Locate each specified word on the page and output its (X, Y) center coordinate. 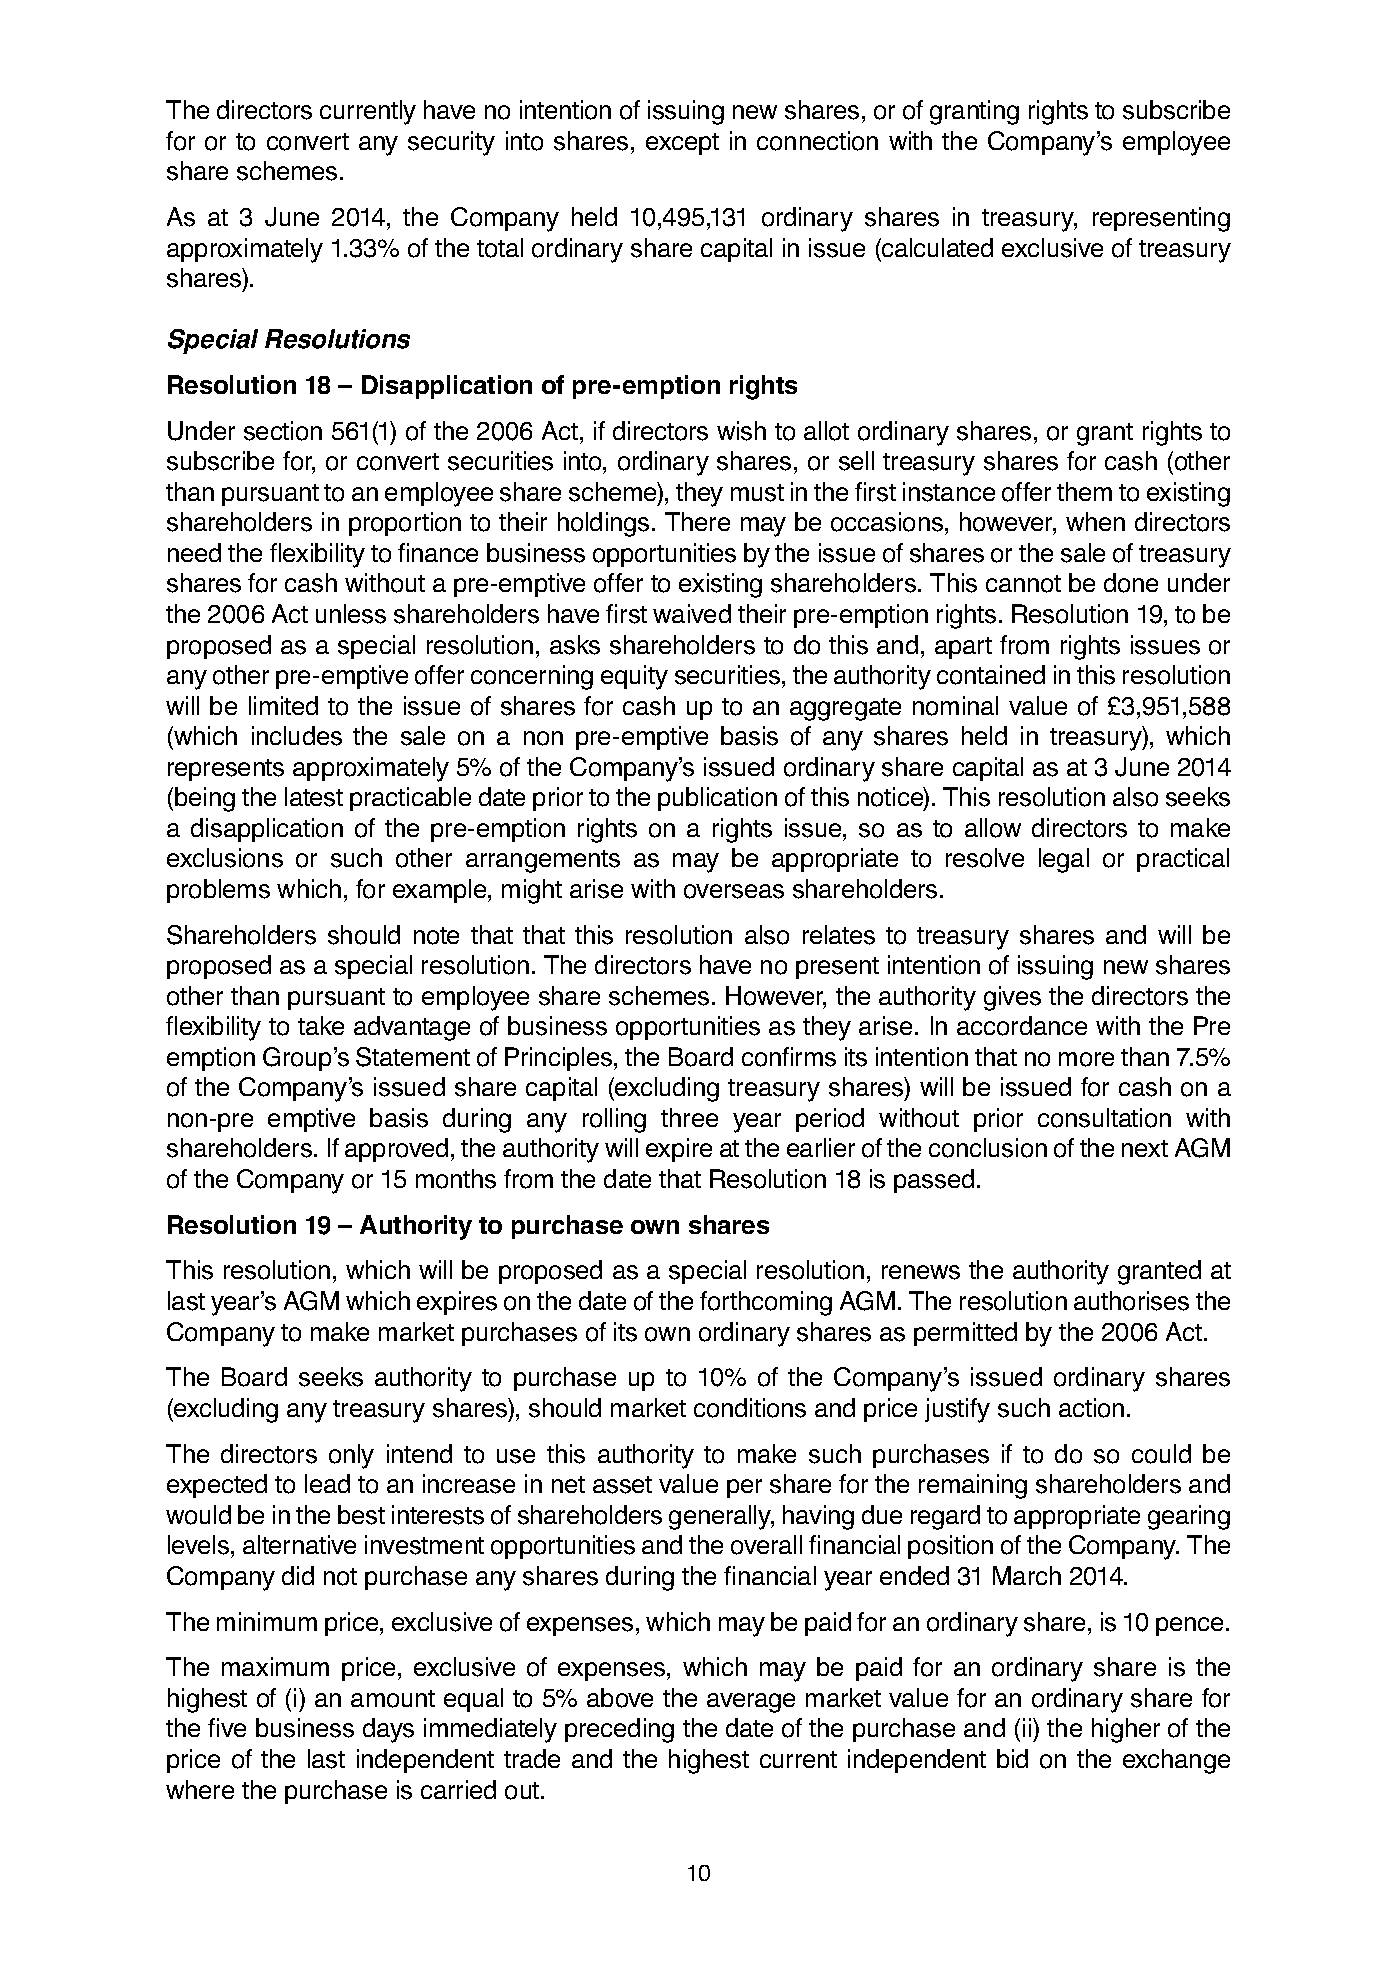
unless (351, 614)
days (388, 1730)
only (351, 1456)
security (451, 143)
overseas (734, 891)
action (1091, 1408)
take (321, 1025)
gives (1012, 998)
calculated (936, 247)
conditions (750, 1408)
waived (692, 613)
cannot (1023, 584)
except (682, 144)
